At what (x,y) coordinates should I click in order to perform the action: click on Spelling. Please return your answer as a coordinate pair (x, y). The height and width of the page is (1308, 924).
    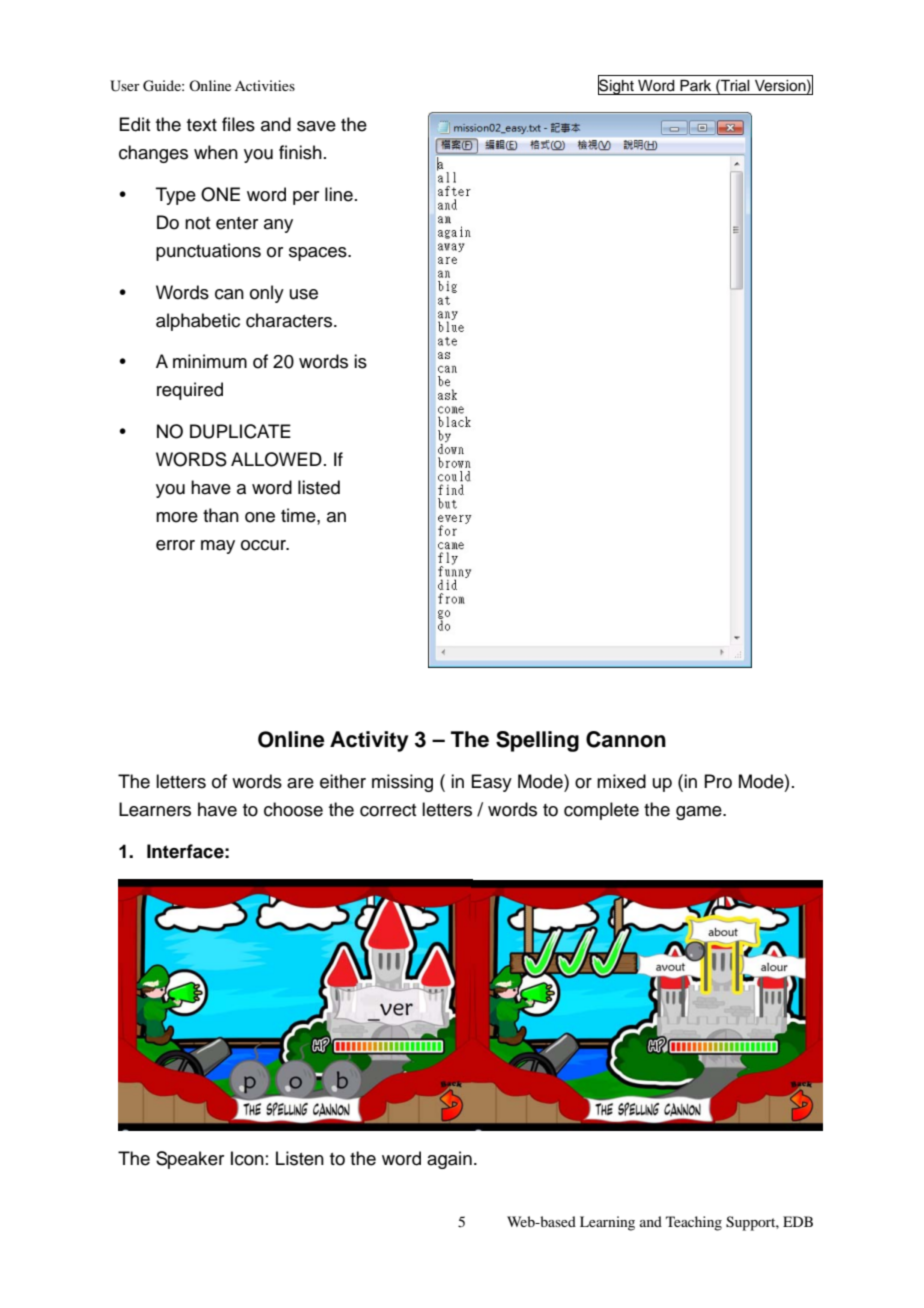
    Looking at the image, I should click on (537, 741).
